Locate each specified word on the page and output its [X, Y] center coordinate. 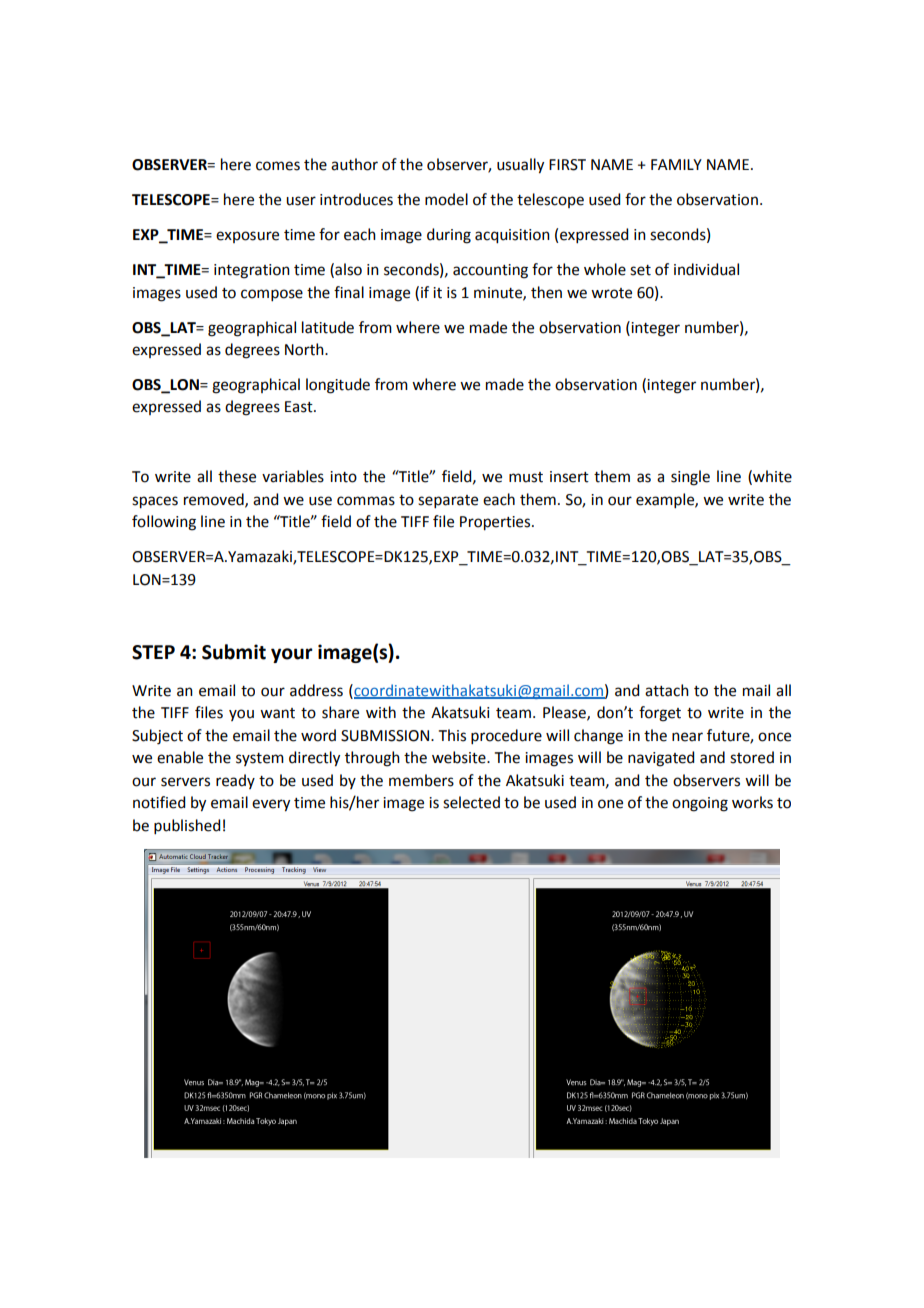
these [237, 476]
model [446, 199]
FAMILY [676, 164]
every [271, 805]
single [690, 478]
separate [448, 501]
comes [278, 166]
